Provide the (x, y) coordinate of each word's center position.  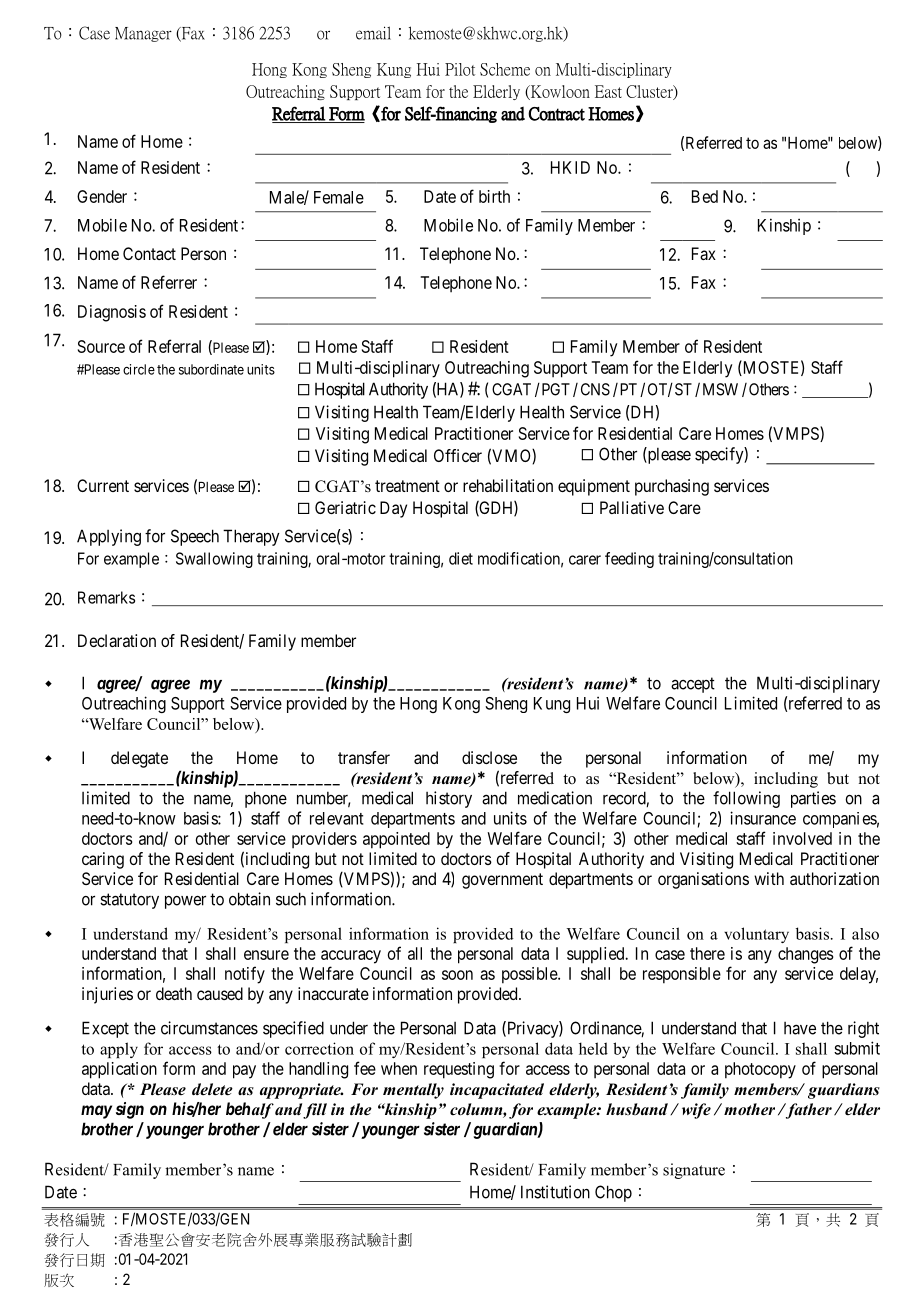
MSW (720, 389)
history (449, 799)
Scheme (505, 69)
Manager (143, 34)
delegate (139, 759)
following (746, 799)
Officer (458, 455)
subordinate (211, 369)
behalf (250, 1110)
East (608, 91)
